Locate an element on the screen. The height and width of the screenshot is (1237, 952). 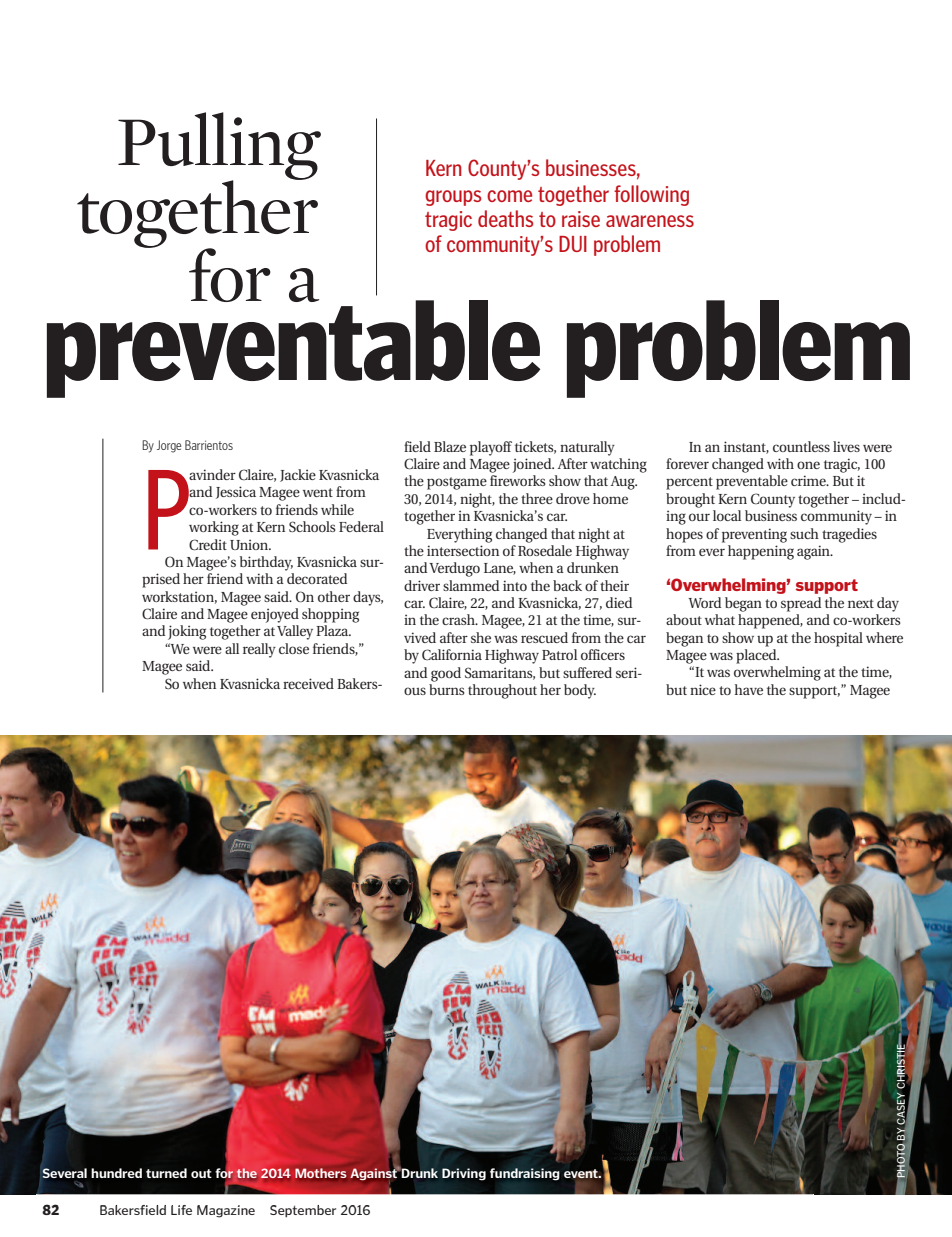
Pulling is located at coordinates (219, 147).
